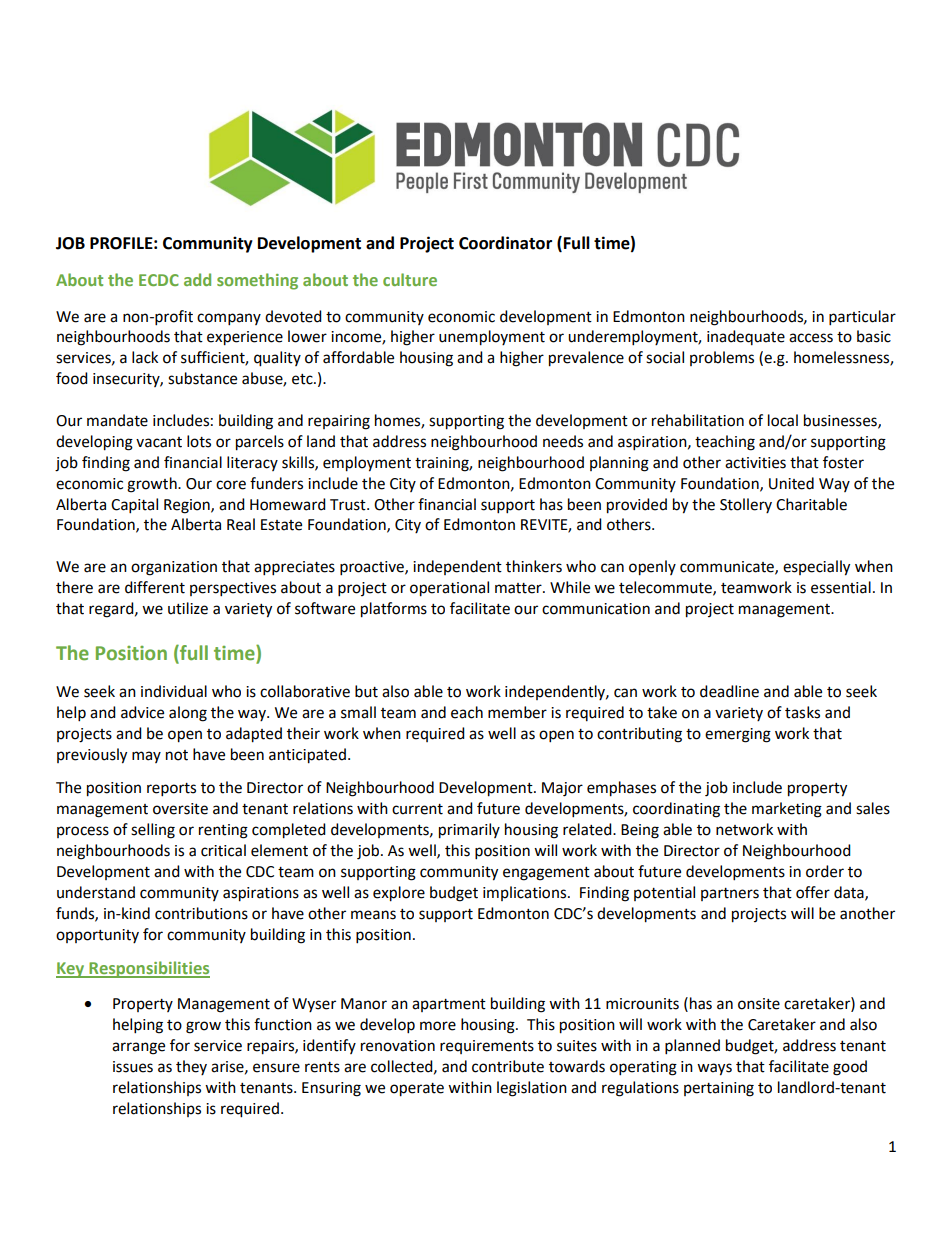  What do you see at coordinates (171, 790) in the screenshot?
I see `reports` at bounding box center [171, 790].
